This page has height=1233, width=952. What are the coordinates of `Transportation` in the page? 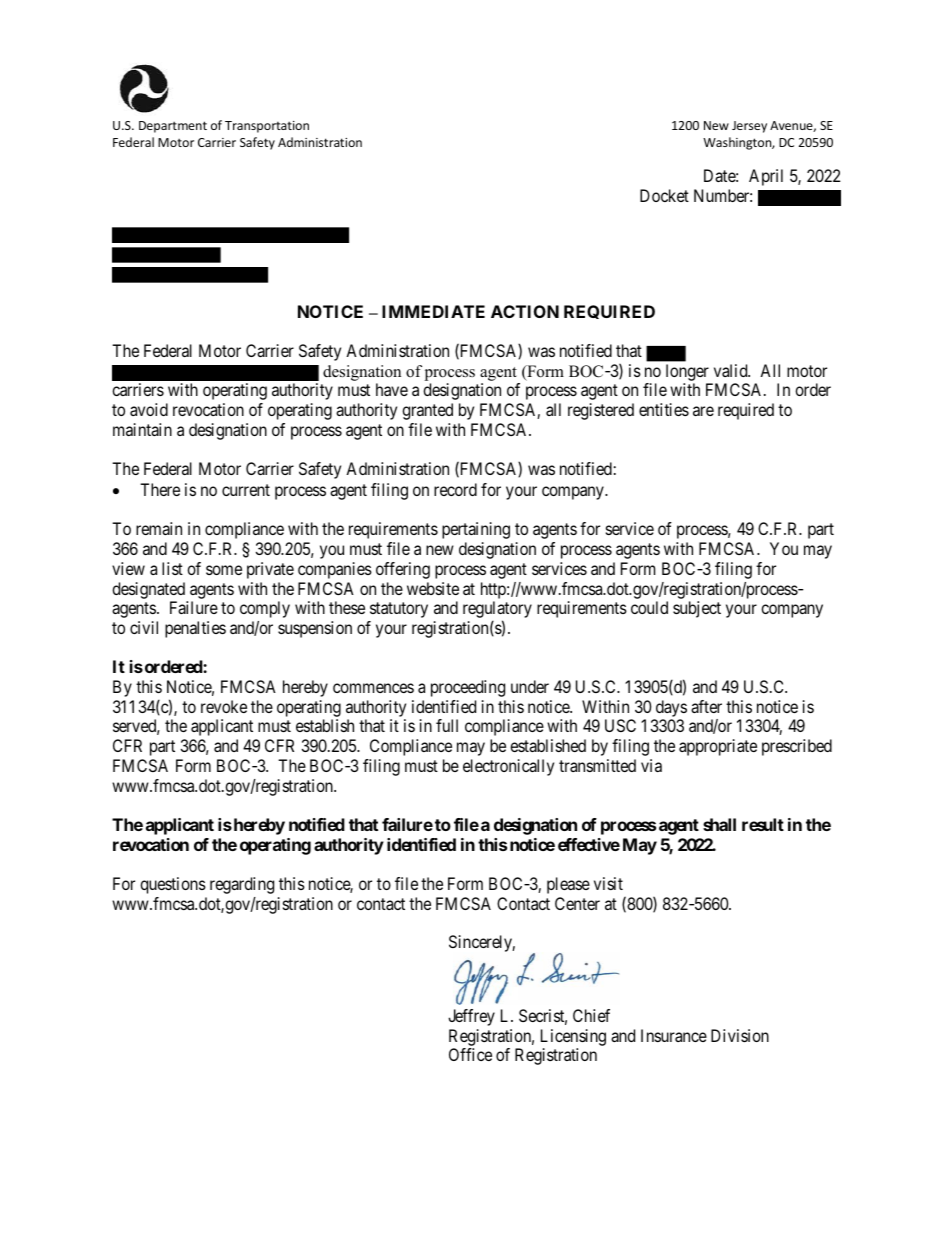 It's located at (267, 127).
